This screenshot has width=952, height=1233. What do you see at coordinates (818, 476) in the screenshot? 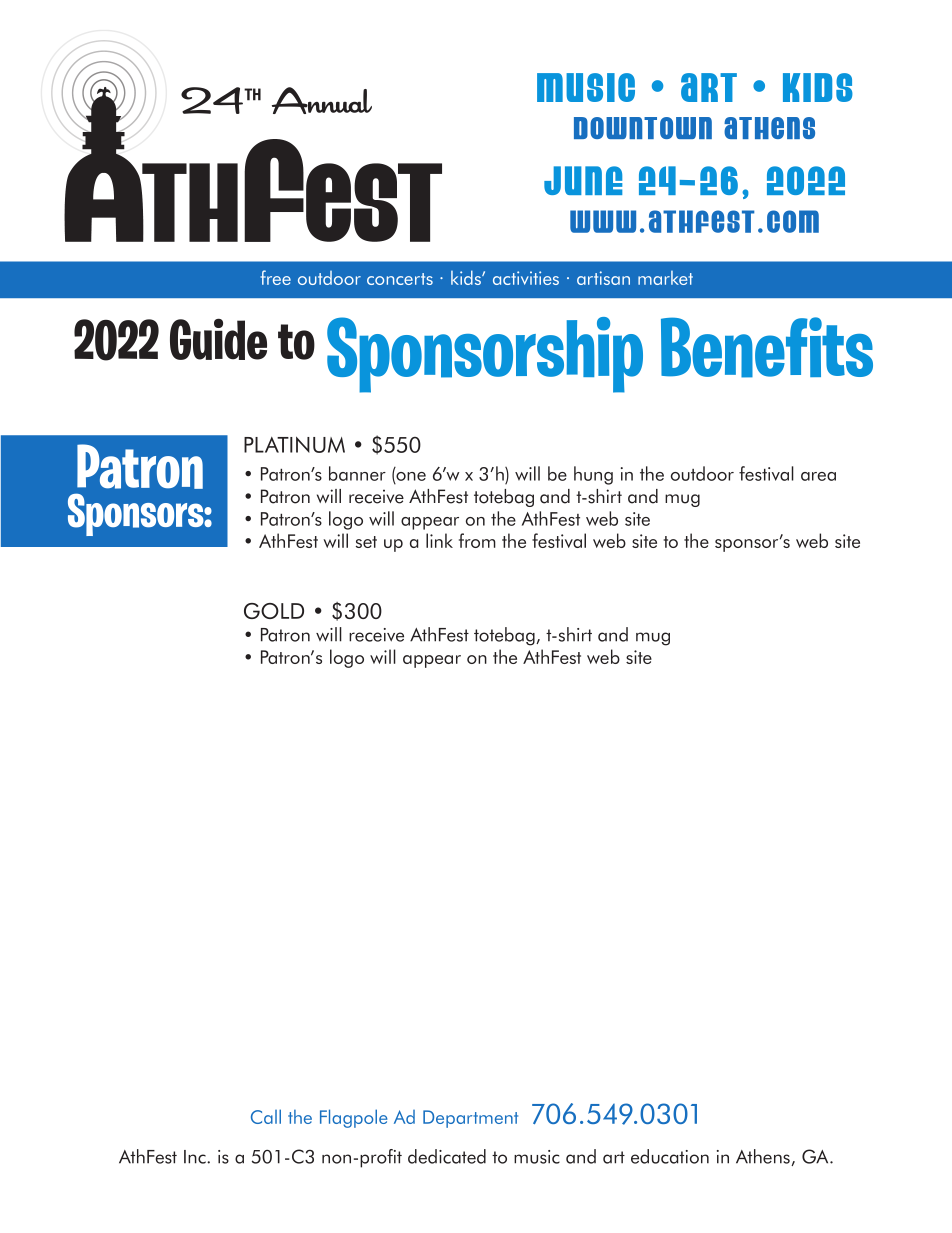
I see `area` at bounding box center [818, 476].
